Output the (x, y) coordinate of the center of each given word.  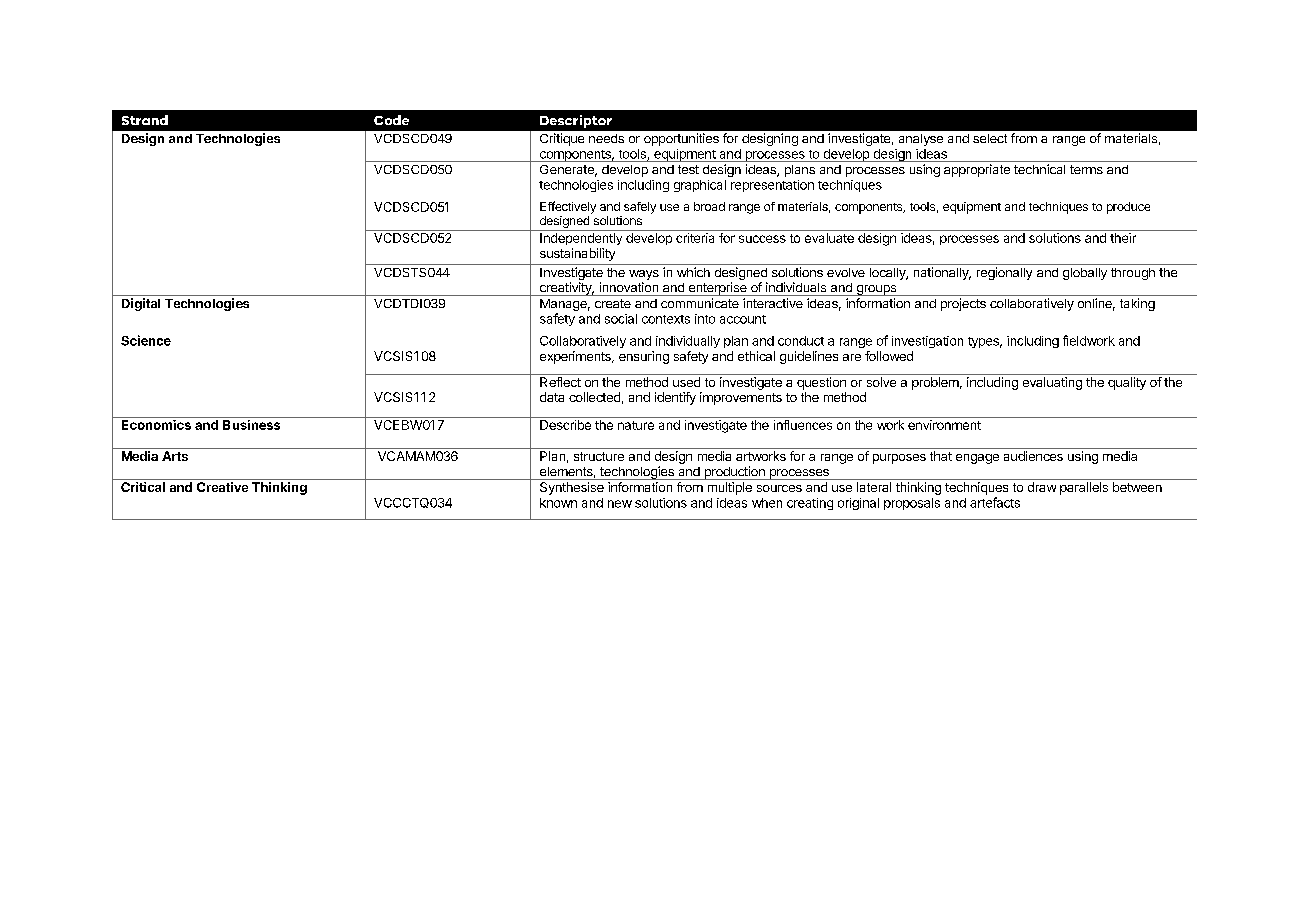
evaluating (1052, 383)
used (686, 382)
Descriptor (576, 121)
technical (1039, 169)
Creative (222, 487)
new (620, 504)
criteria (695, 238)
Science (146, 340)
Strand (145, 120)
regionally (1004, 273)
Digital (141, 304)
